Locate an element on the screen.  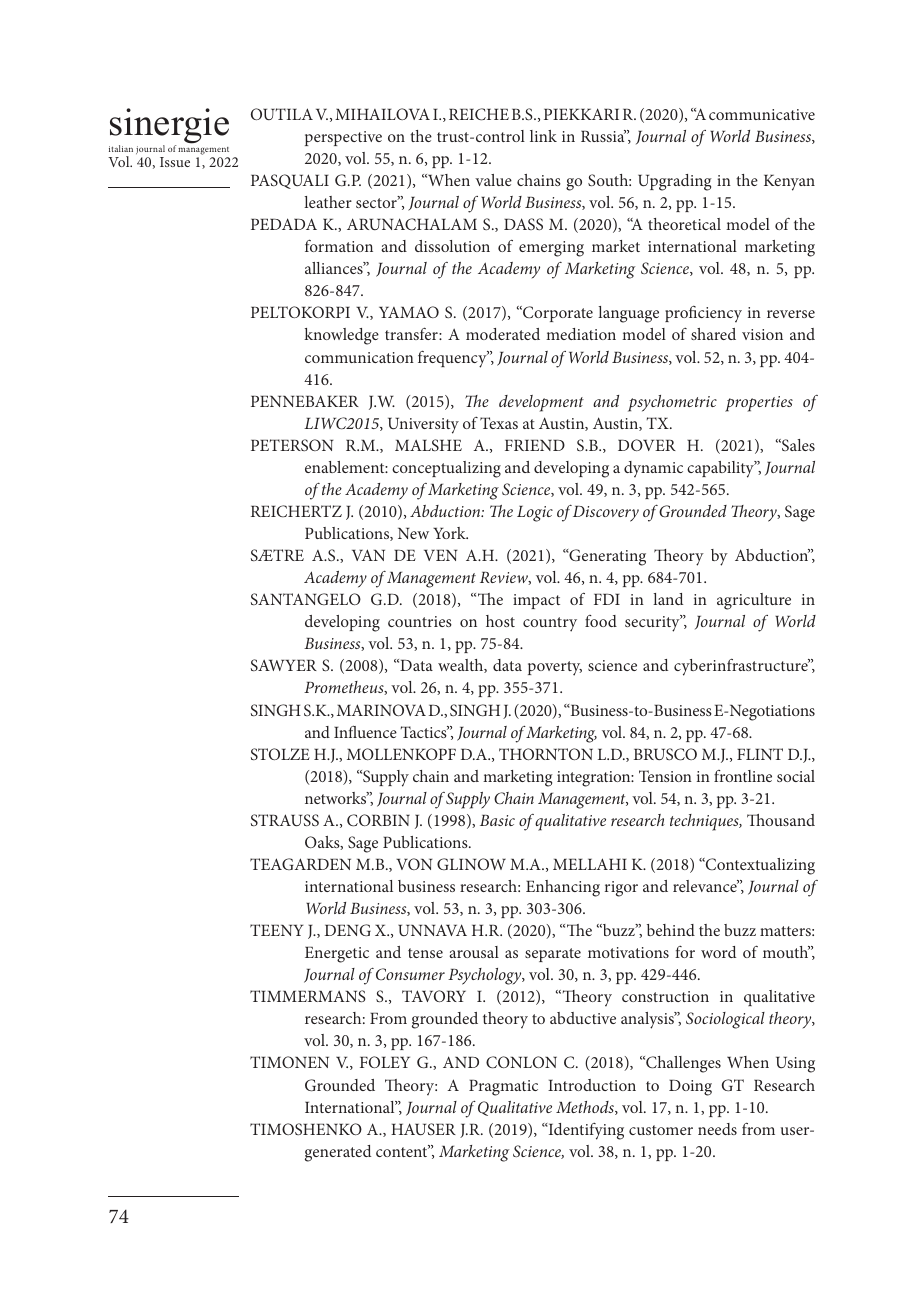
Pragmatic is located at coordinates (503, 1088).
